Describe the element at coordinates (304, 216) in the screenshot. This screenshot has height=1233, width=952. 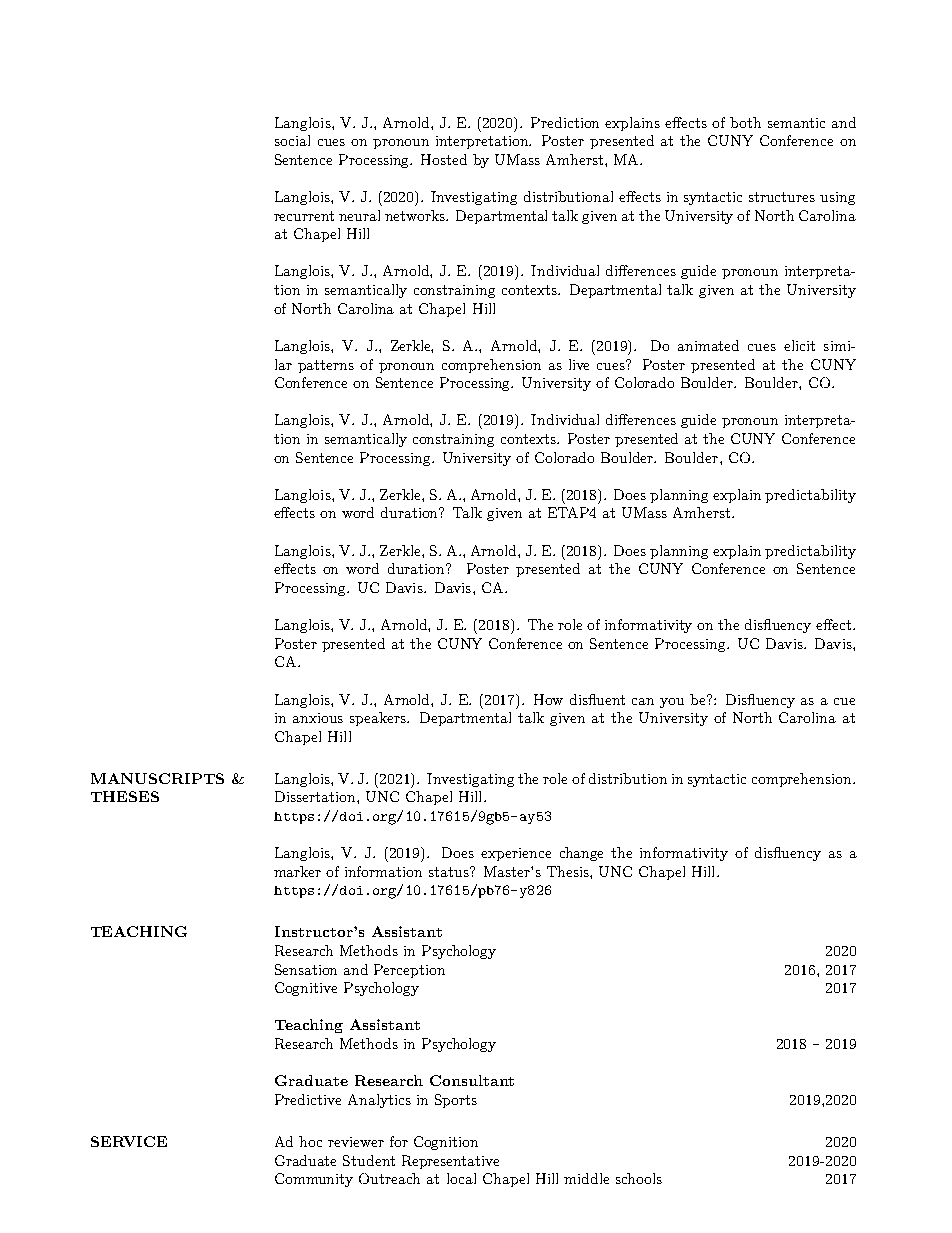
I see `recurrent` at that location.
